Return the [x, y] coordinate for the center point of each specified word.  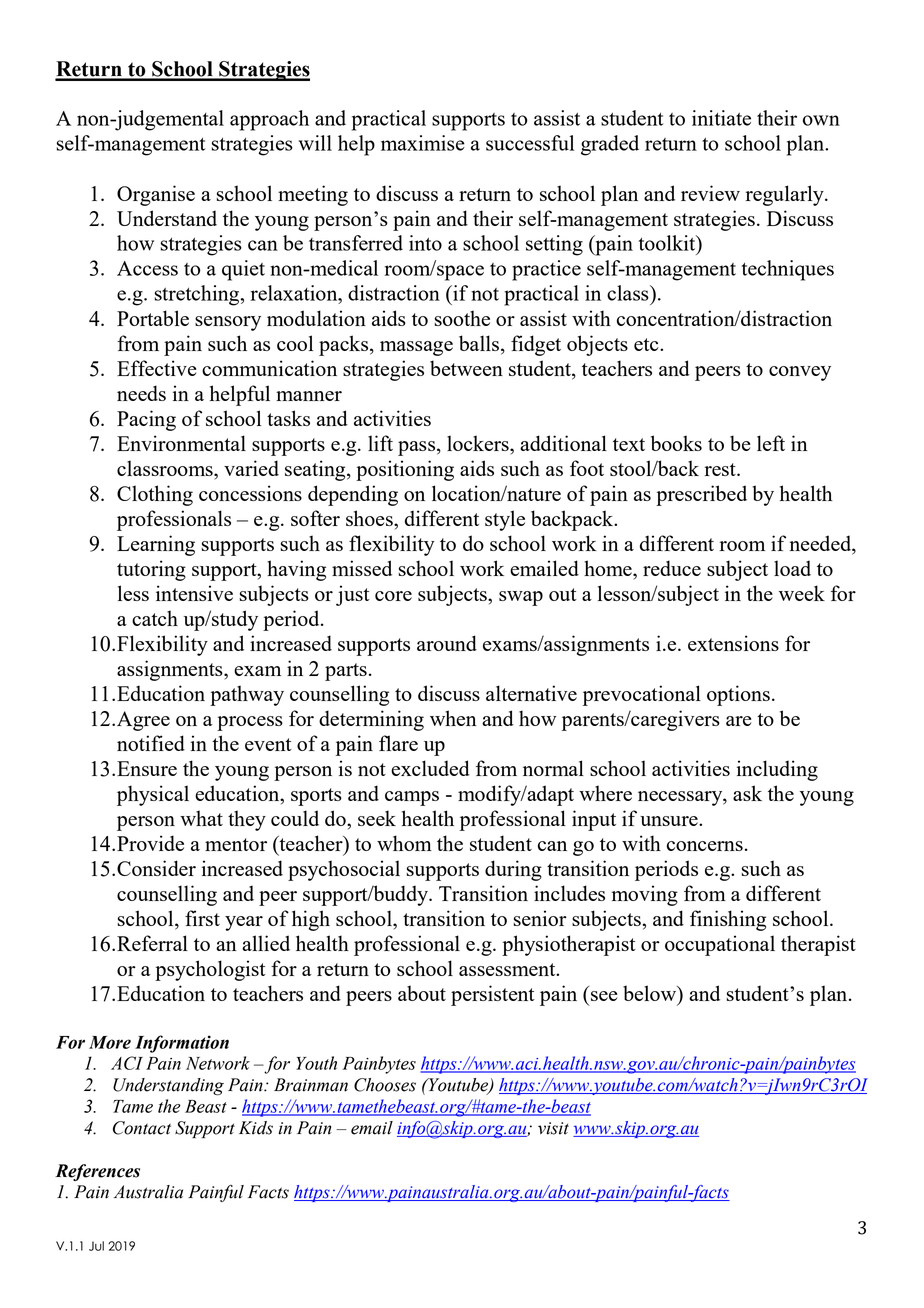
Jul [96, 1246]
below [651, 994]
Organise [156, 195]
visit [553, 1128]
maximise [423, 143]
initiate [721, 118]
